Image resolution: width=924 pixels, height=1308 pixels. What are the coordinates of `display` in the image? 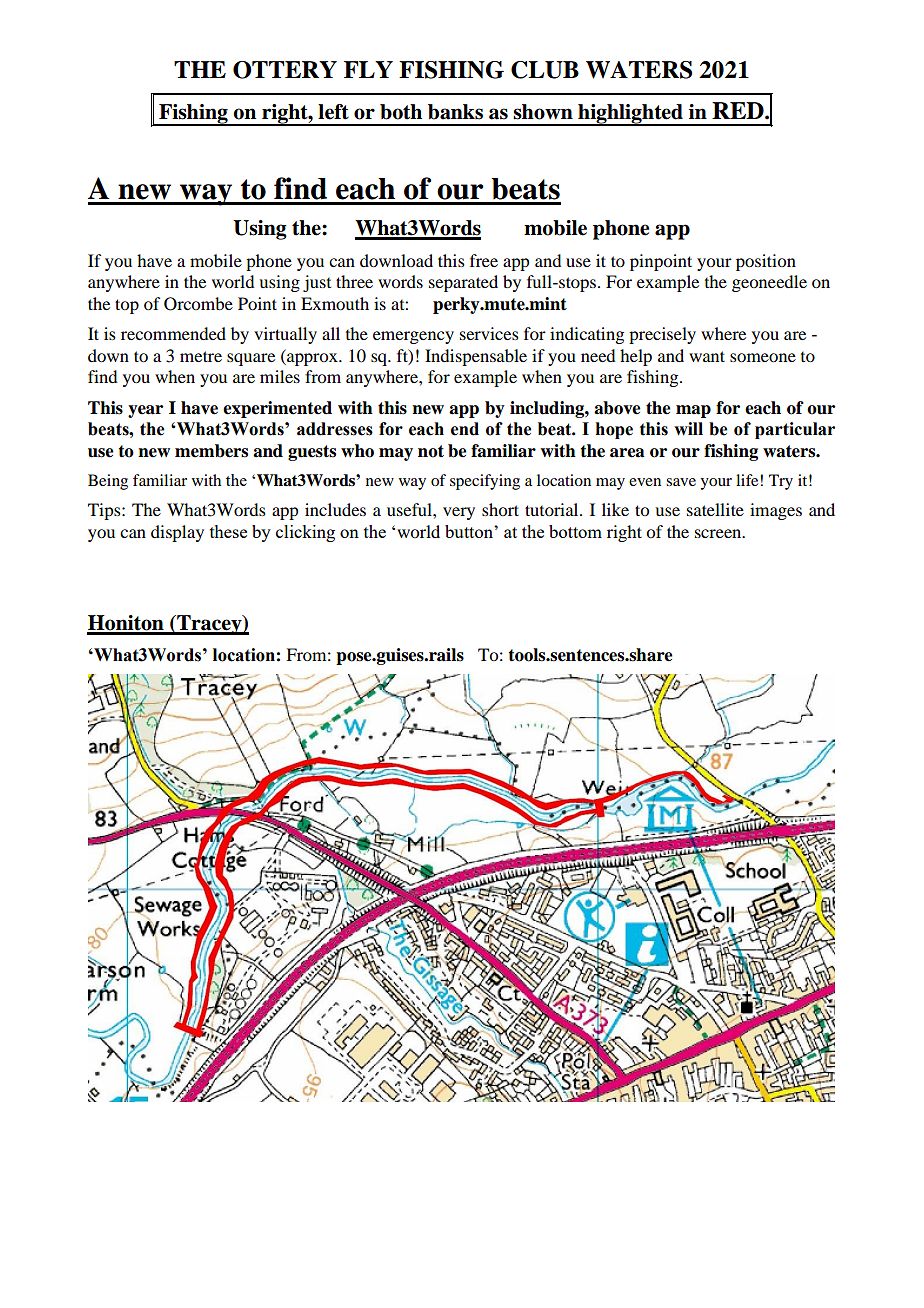 It's located at (177, 533).
